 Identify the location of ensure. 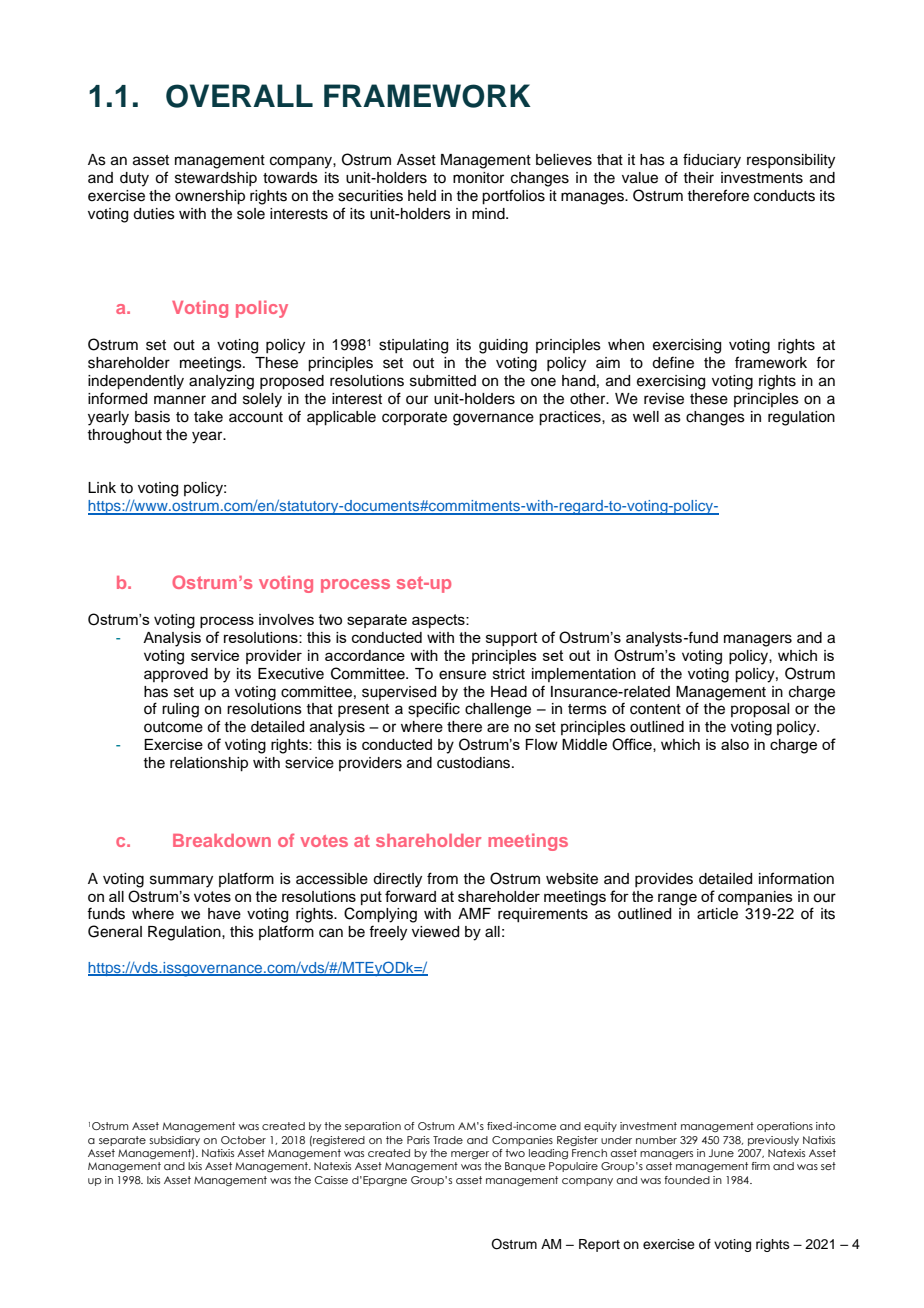
(462, 675).
